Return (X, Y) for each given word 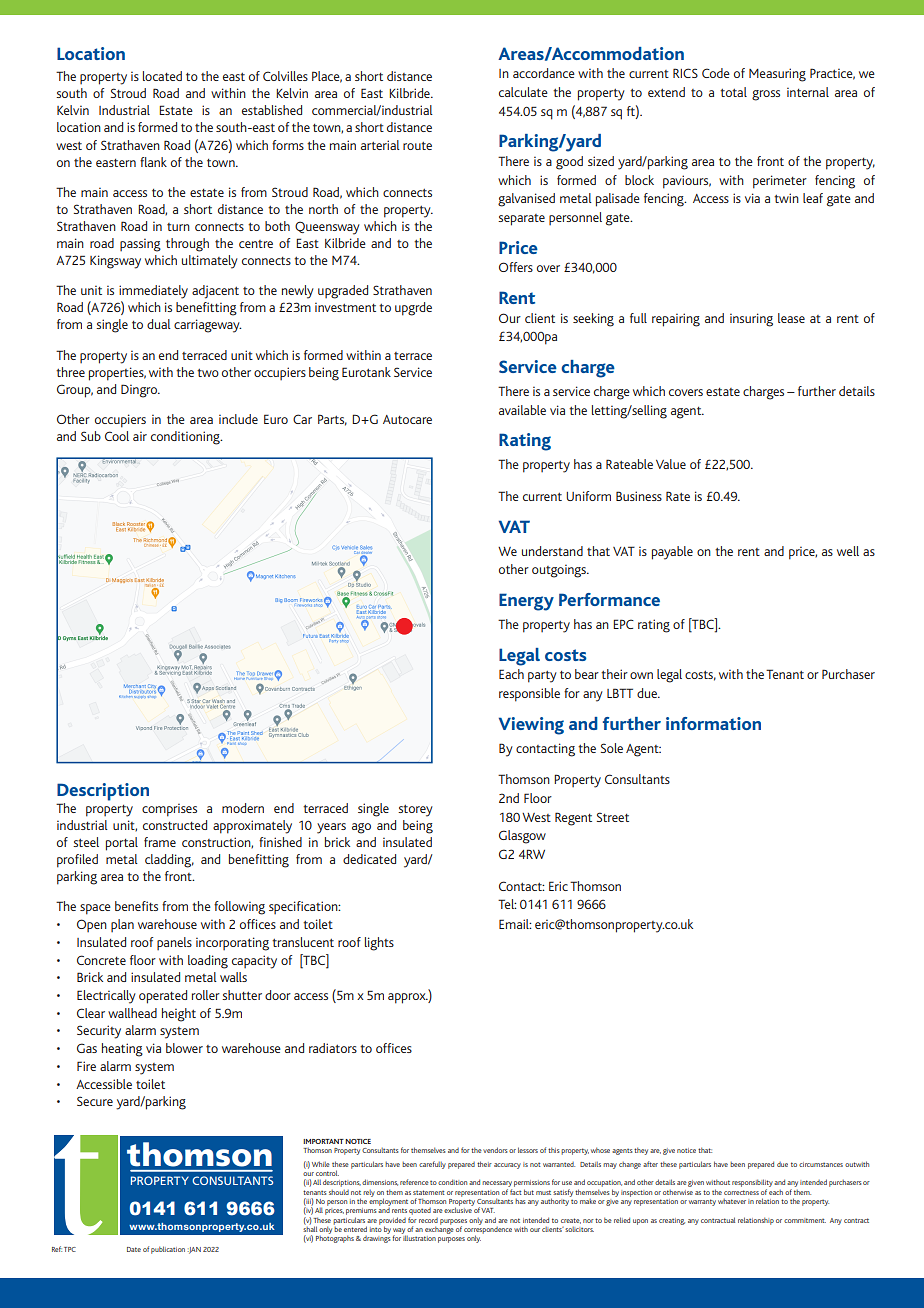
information (713, 723)
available (522, 410)
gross (766, 95)
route (417, 146)
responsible (529, 695)
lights (379, 944)
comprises (169, 810)
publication (168, 1250)
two (208, 373)
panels (174, 943)
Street (613, 817)
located (162, 76)
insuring (751, 320)
